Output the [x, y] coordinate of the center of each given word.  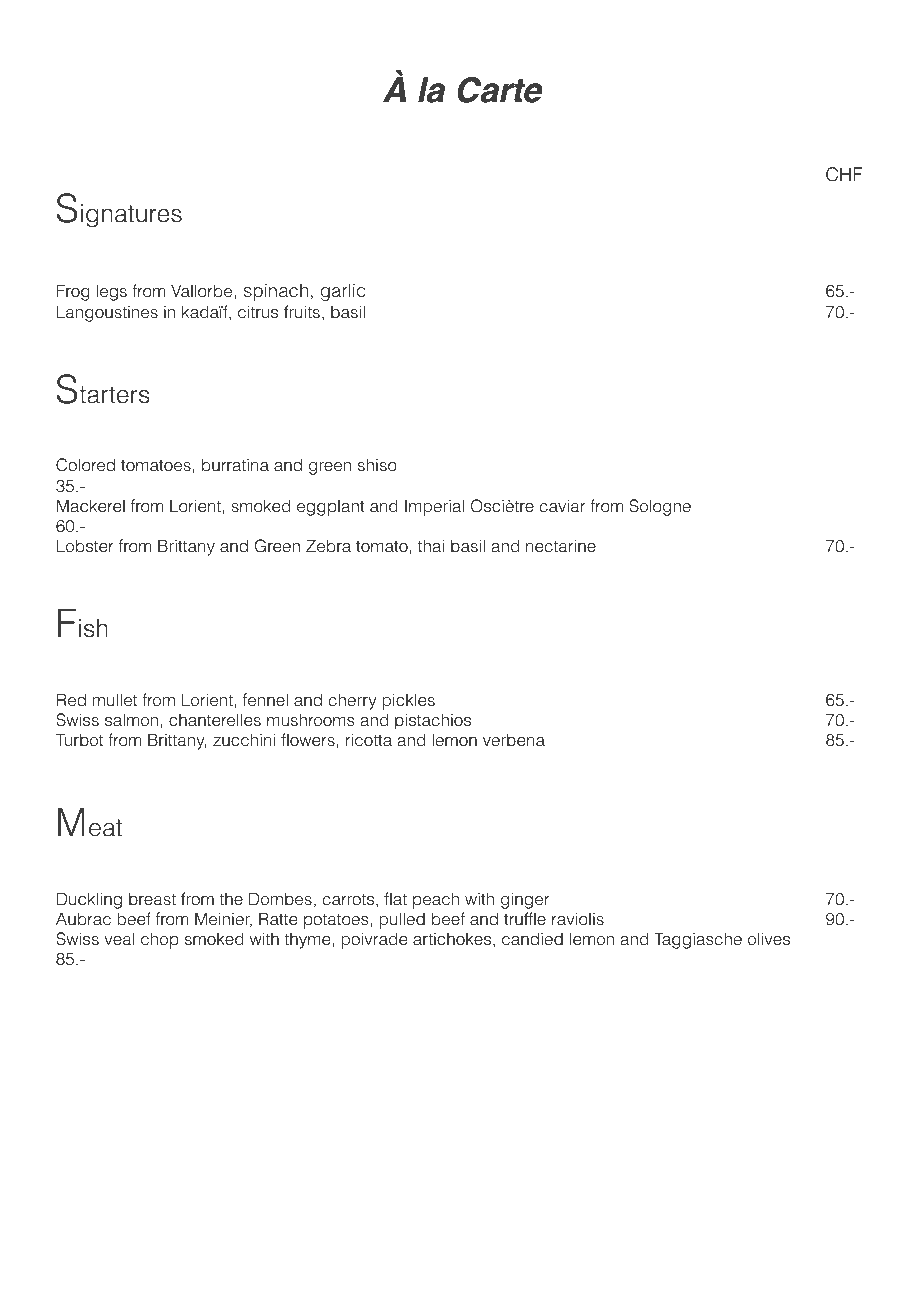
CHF [844, 174]
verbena [514, 740]
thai [431, 546]
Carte [500, 90]
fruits [302, 312]
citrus [258, 312]
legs [111, 292]
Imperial [434, 507]
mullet [115, 700]
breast [152, 899]
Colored [85, 465]
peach [436, 900]
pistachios [433, 721]
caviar [562, 506]
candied [532, 939]
